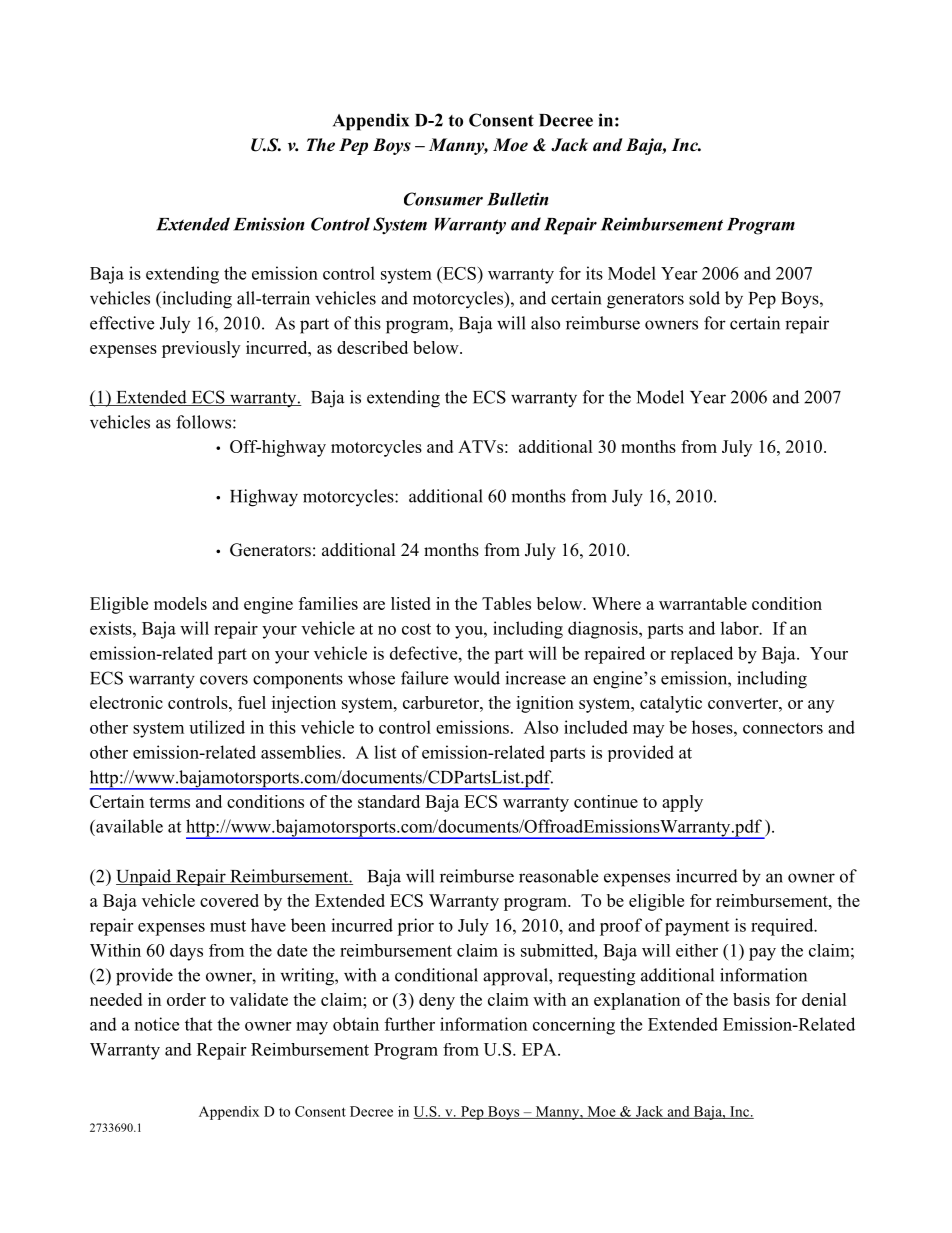  Describe the element at coordinates (186, 999) in the screenshot. I see `order` at that location.
